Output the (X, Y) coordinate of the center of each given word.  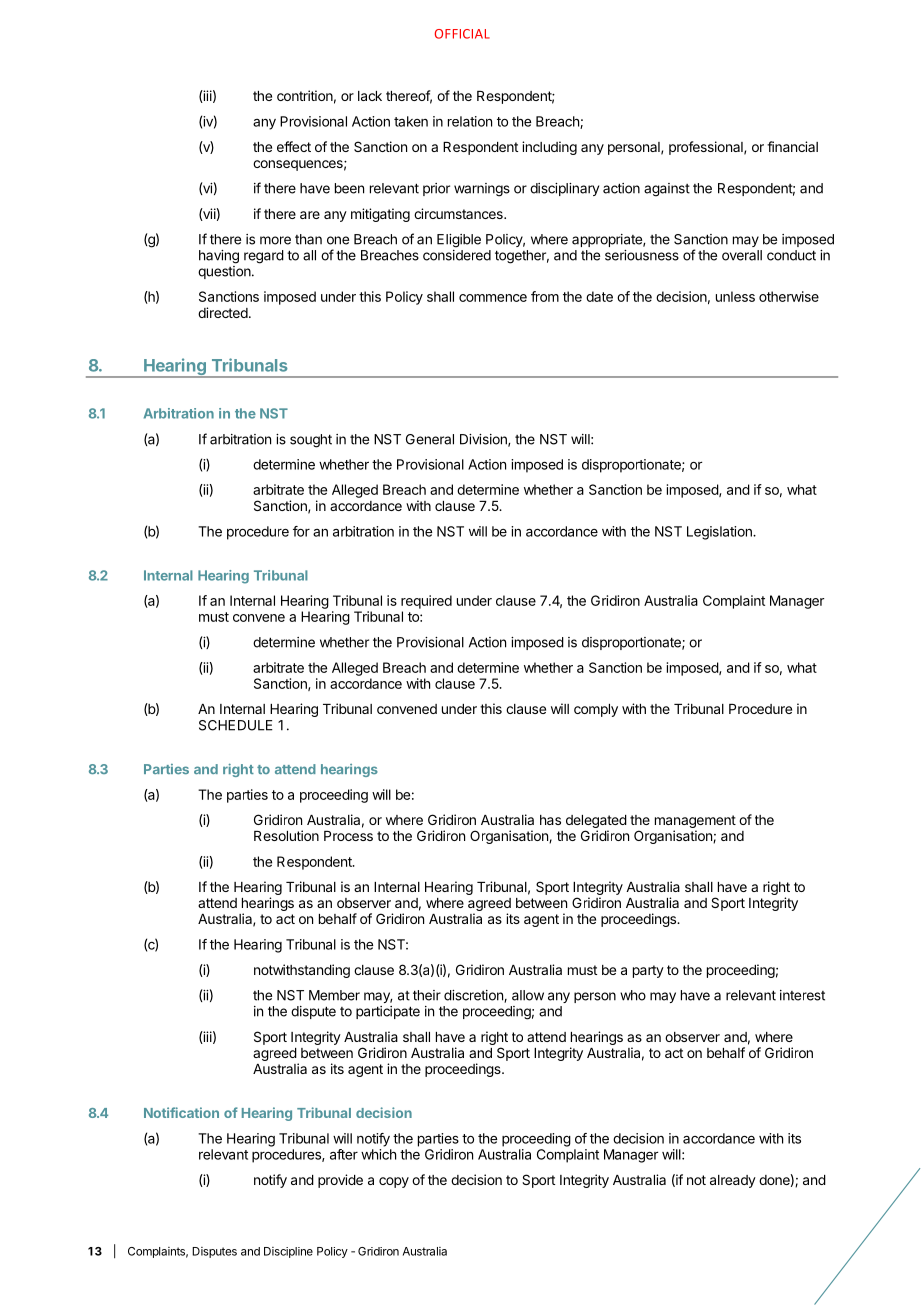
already (733, 1181)
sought (311, 441)
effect (294, 146)
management (695, 823)
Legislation (720, 533)
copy (394, 1182)
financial (792, 146)
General (430, 439)
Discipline (288, 1252)
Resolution (286, 835)
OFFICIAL (462, 34)
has (550, 820)
